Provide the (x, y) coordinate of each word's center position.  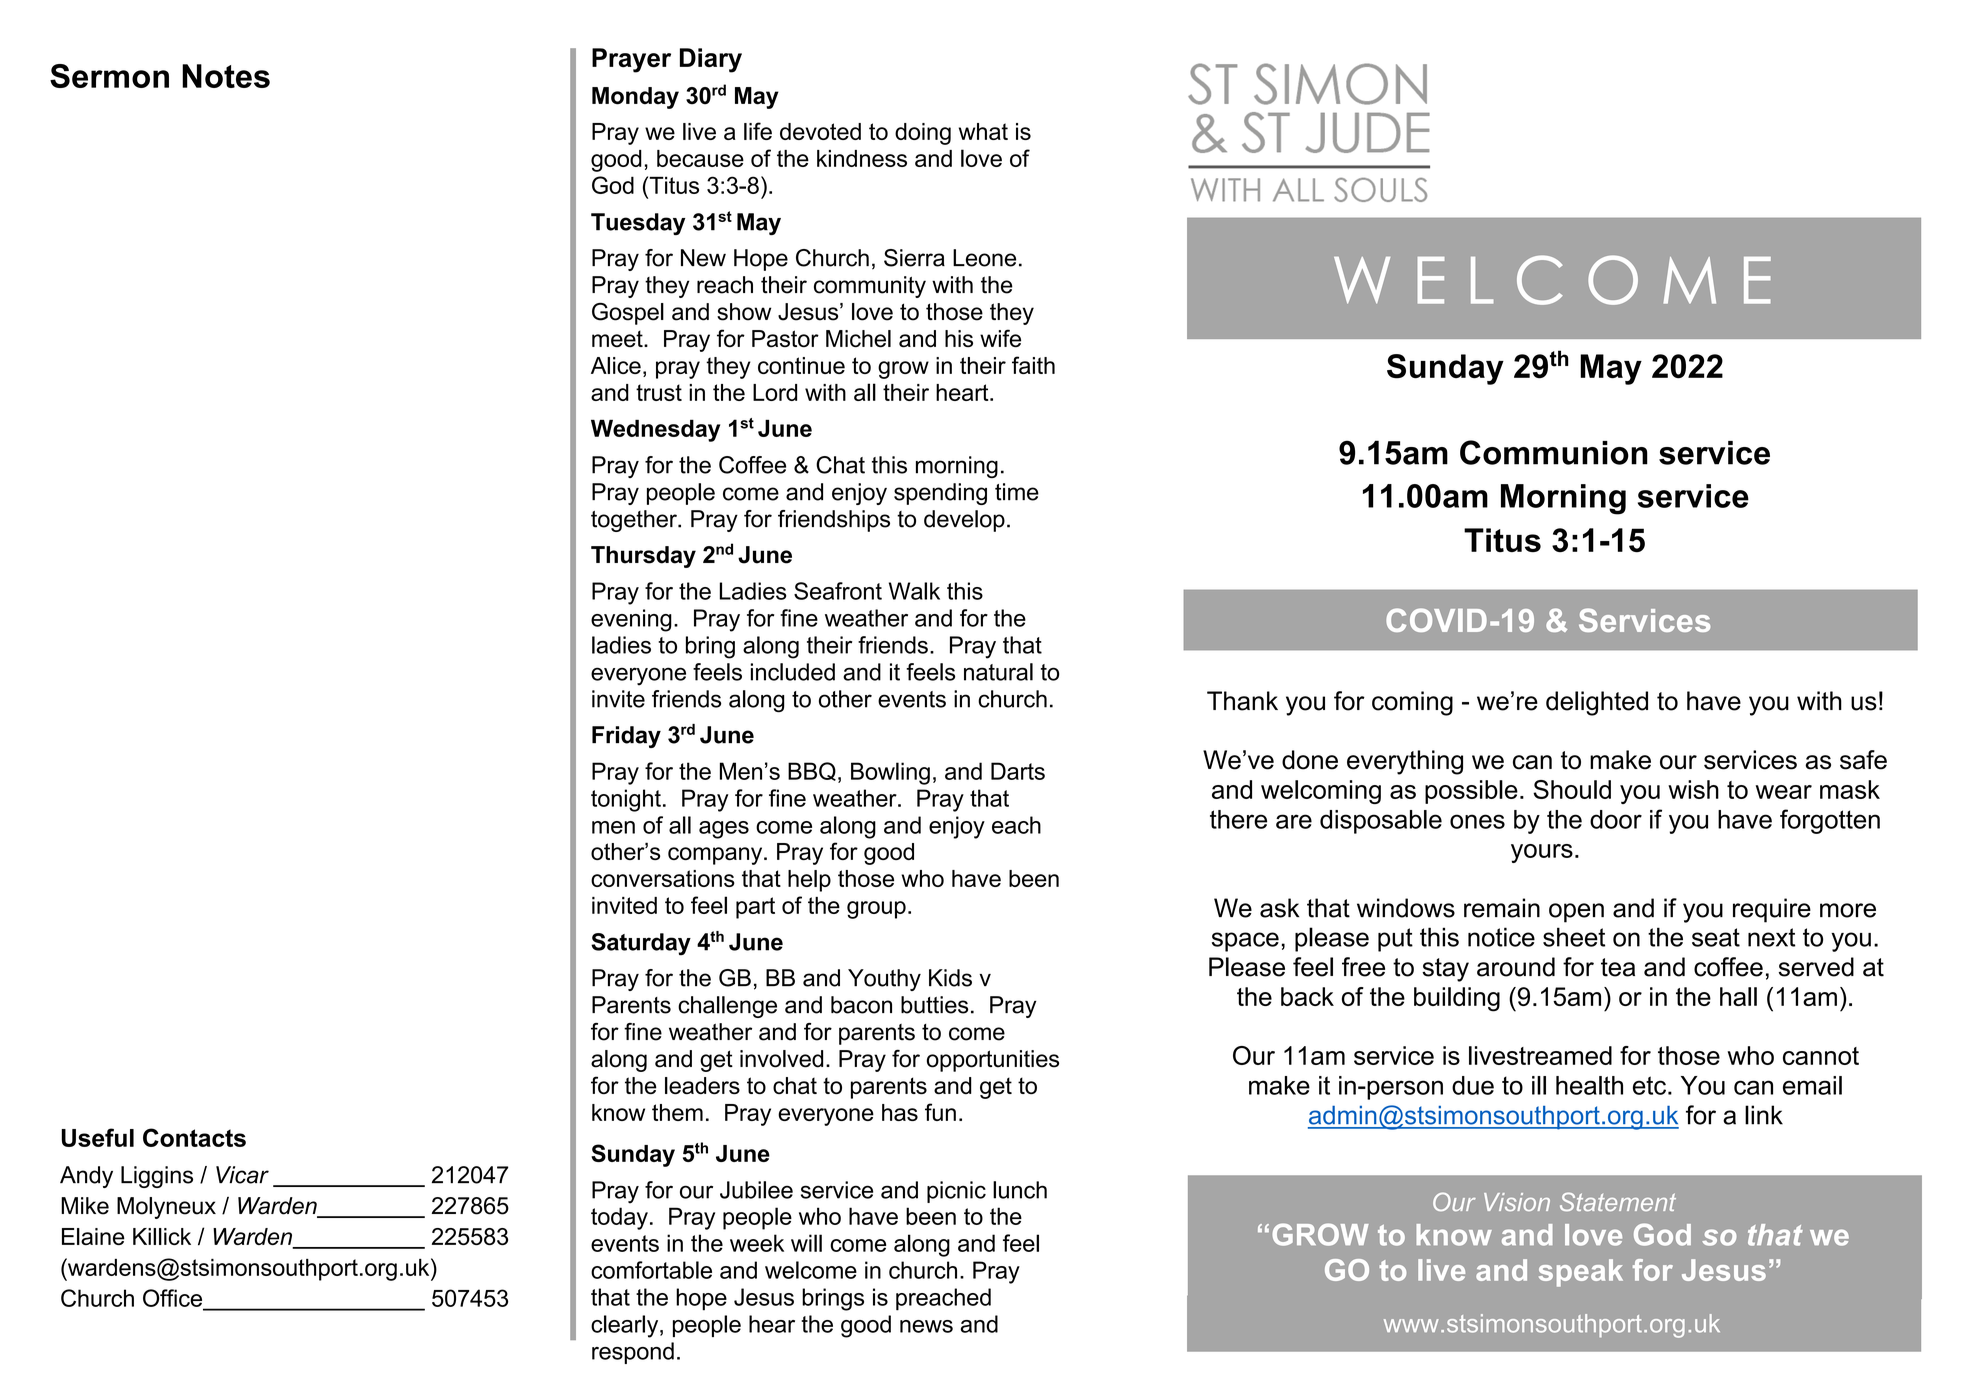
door (1616, 819)
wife (1000, 338)
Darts (1018, 771)
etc (1651, 1085)
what (983, 131)
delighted (1597, 703)
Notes (226, 76)
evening (631, 620)
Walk (914, 591)
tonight (626, 800)
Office (174, 1299)
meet (618, 339)
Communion (1554, 452)
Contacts (194, 1137)
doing (923, 134)
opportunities (993, 1061)
